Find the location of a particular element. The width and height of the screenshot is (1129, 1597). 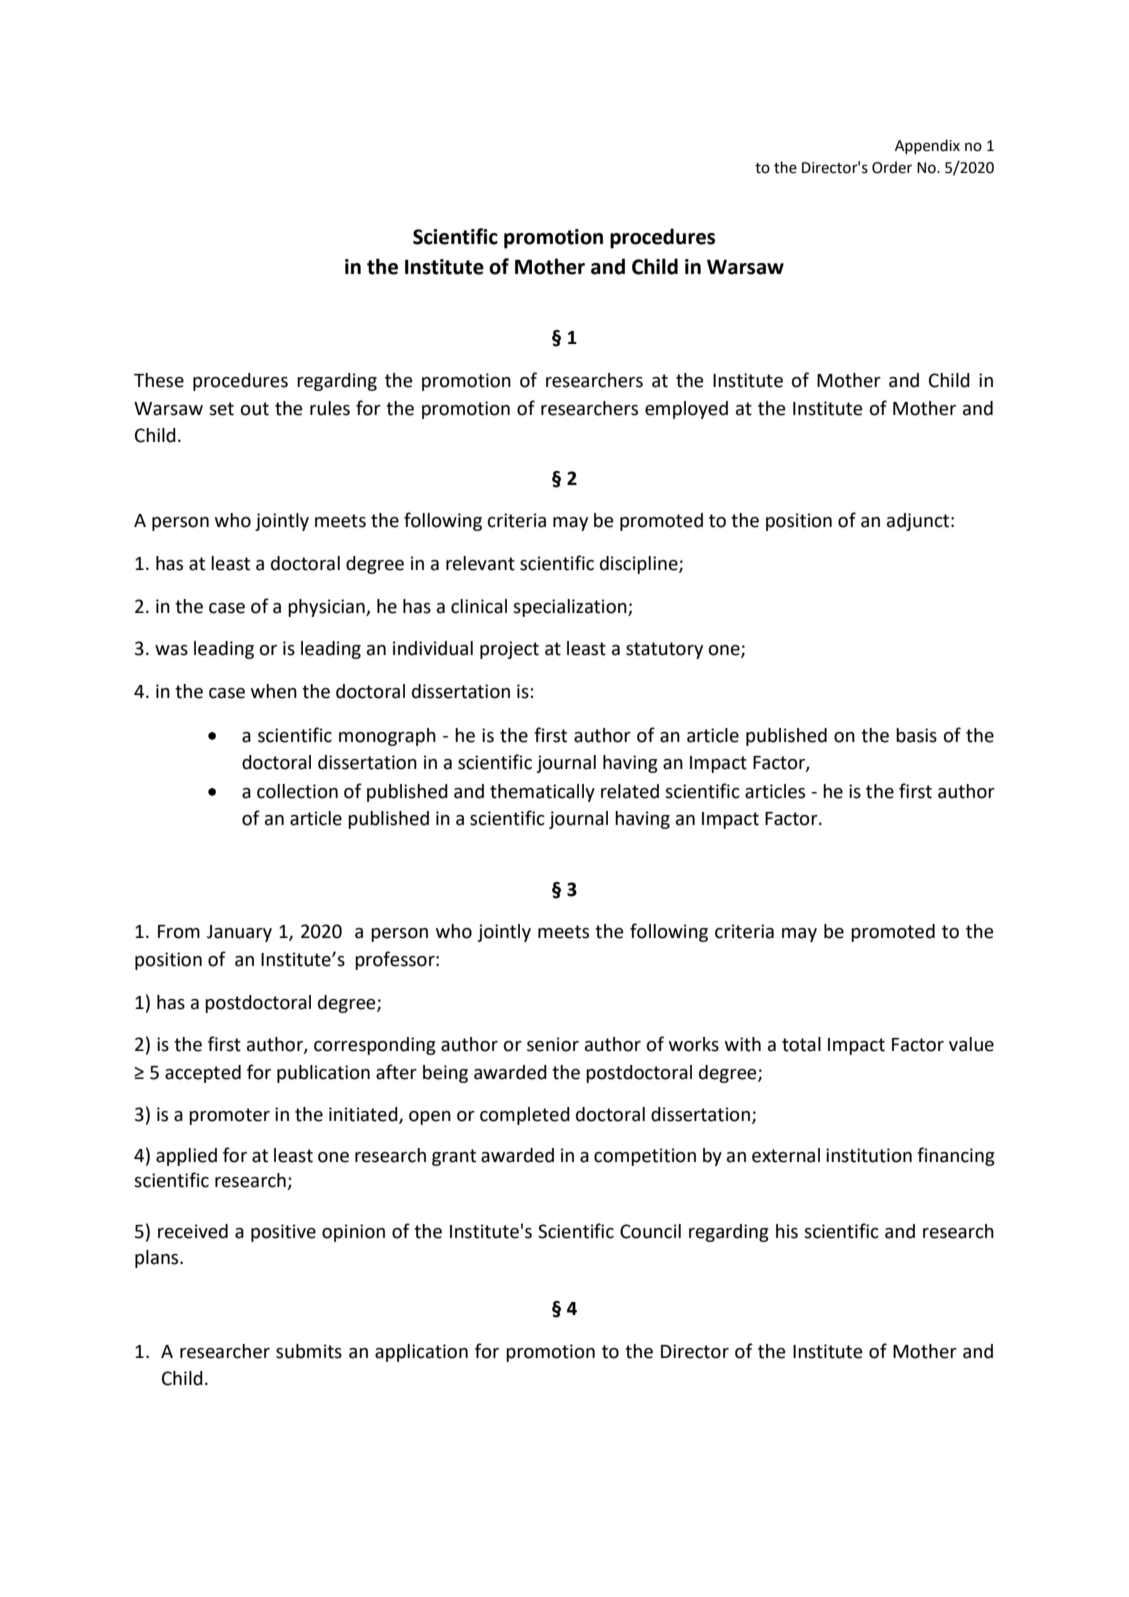

total is located at coordinates (801, 1044).
